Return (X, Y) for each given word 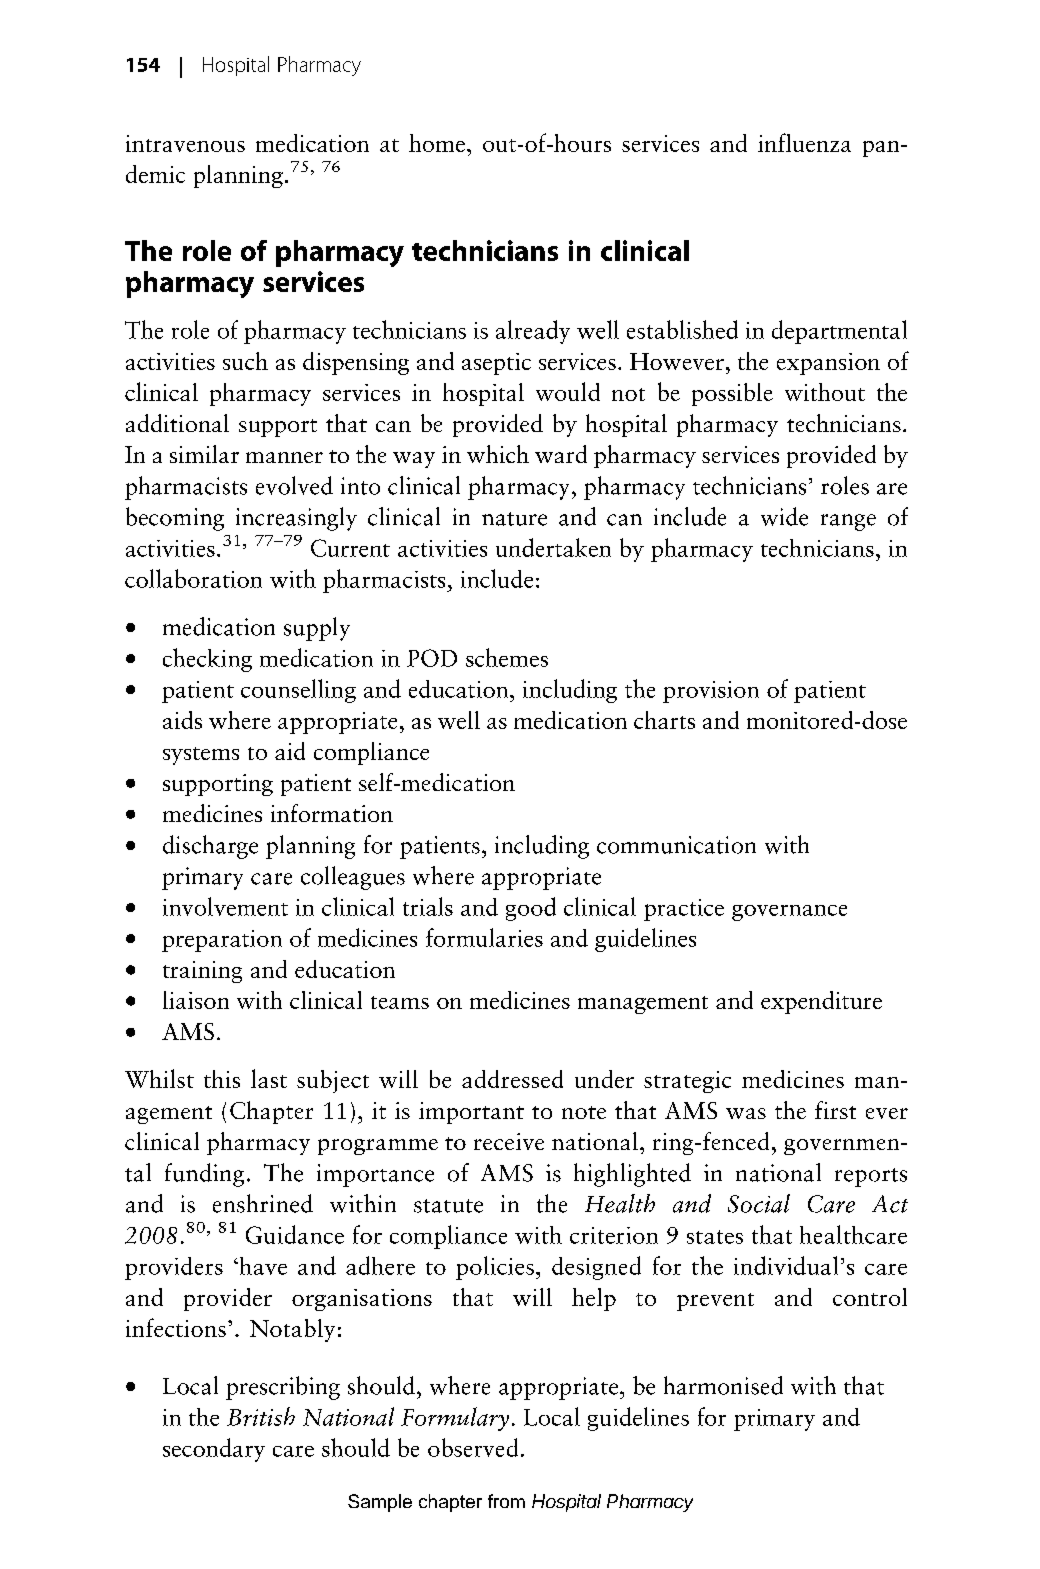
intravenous (185, 143)
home (437, 143)
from (506, 1501)
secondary (214, 1450)
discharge (210, 847)
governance (789, 913)
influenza (804, 142)
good (531, 909)
